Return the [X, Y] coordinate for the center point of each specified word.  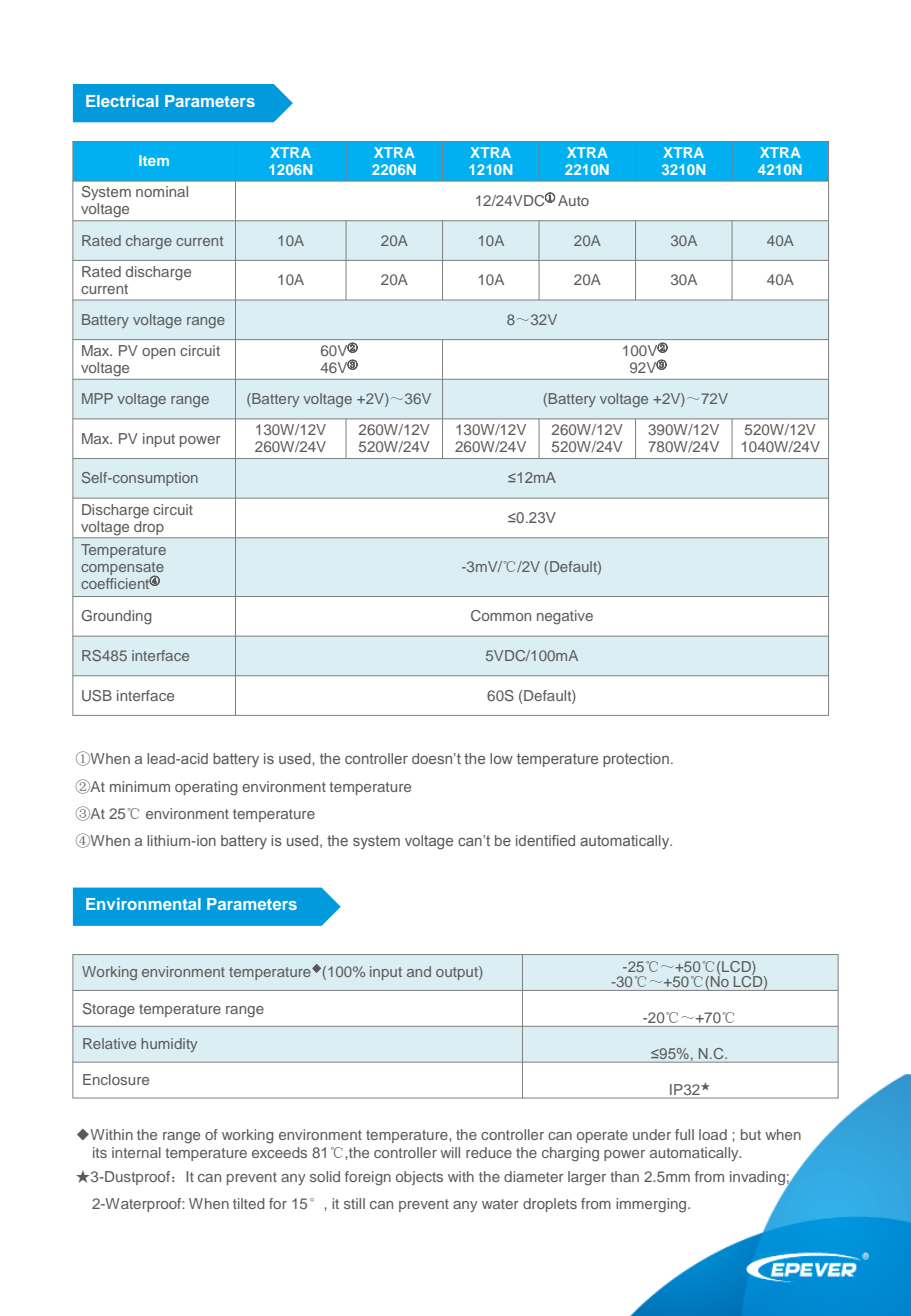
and [419, 971]
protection [636, 760]
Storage [109, 1010]
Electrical [122, 101]
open [158, 353]
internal [136, 1152]
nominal [162, 191]
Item [154, 160]
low [501, 758]
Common [501, 615]
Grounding [116, 617]
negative [565, 617]
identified [545, 840]
